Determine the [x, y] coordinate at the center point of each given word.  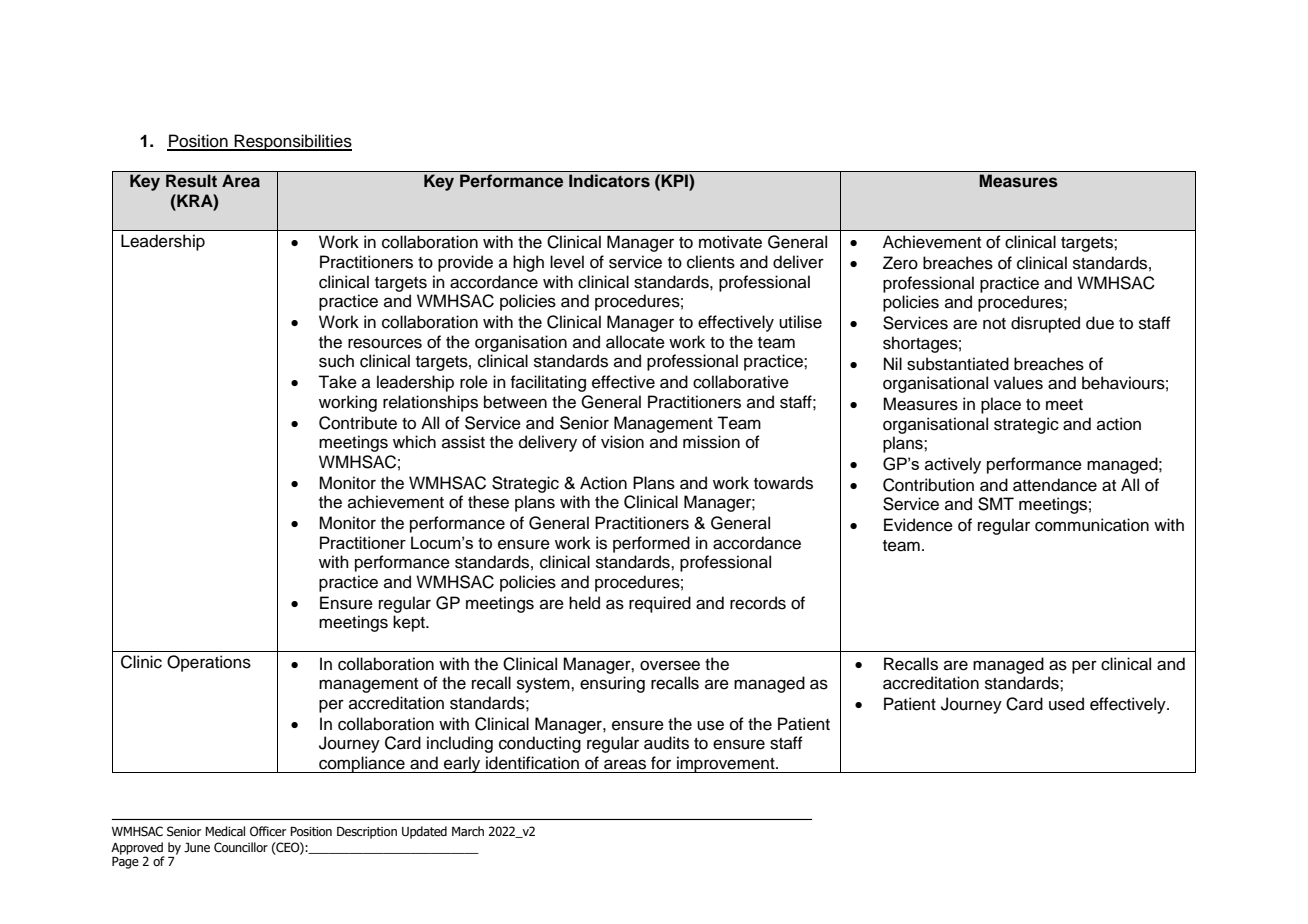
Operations [209, 663]
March [468, 831]
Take [337, 382]
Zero [900, 263]
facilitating [548, 383]
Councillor [241, 847]
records [758, 603]
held [584, 603]
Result [191, 181]
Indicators [609, 181]
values [1018, 383]
